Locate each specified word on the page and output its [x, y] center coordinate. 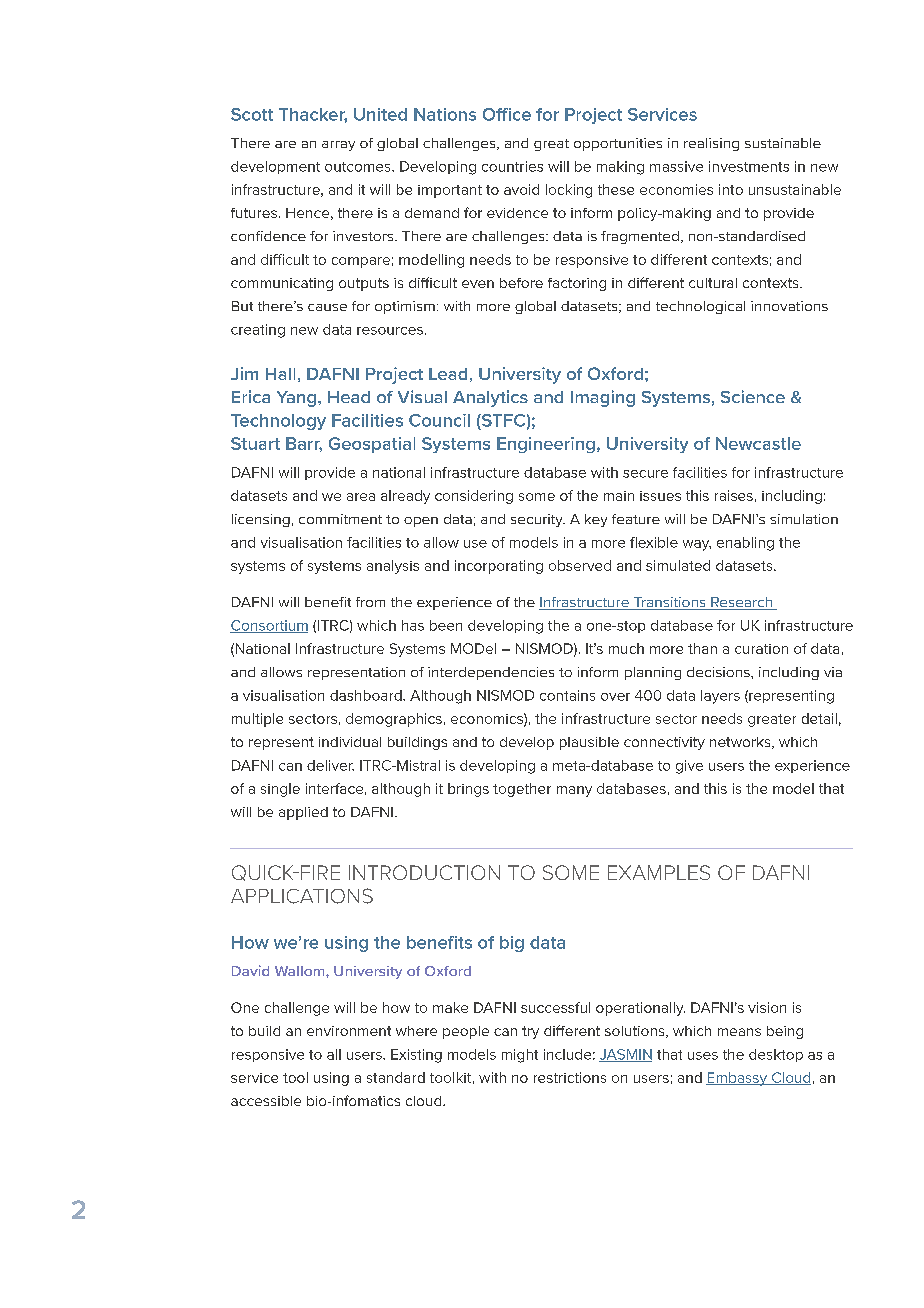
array [338, 146]
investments [749, 166]
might [520, 1056]
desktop [776, 1055]
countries [512, 166]
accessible [266, 1101]
